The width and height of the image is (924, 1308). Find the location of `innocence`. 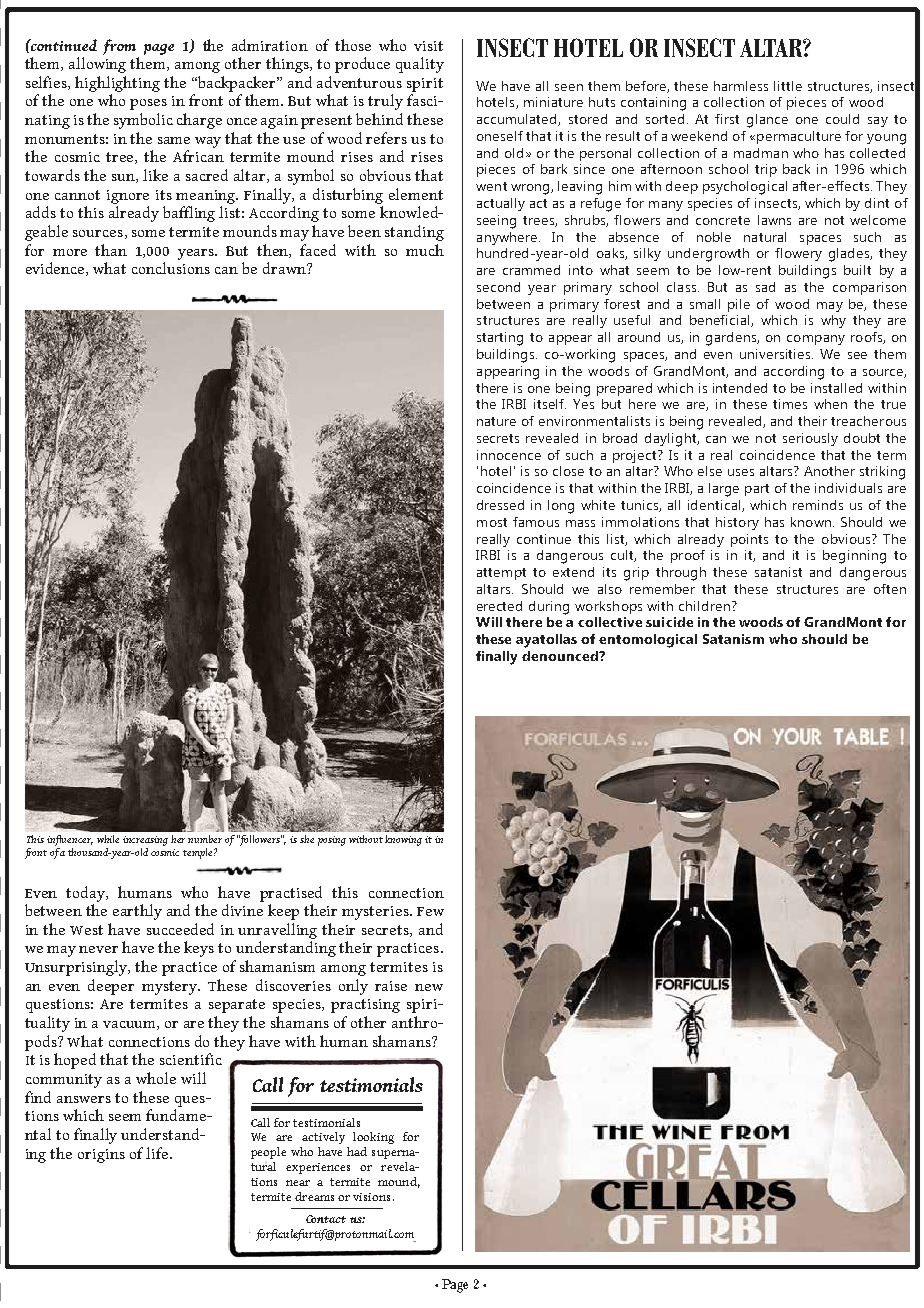

innocence is located at coordinates (509, 455).
